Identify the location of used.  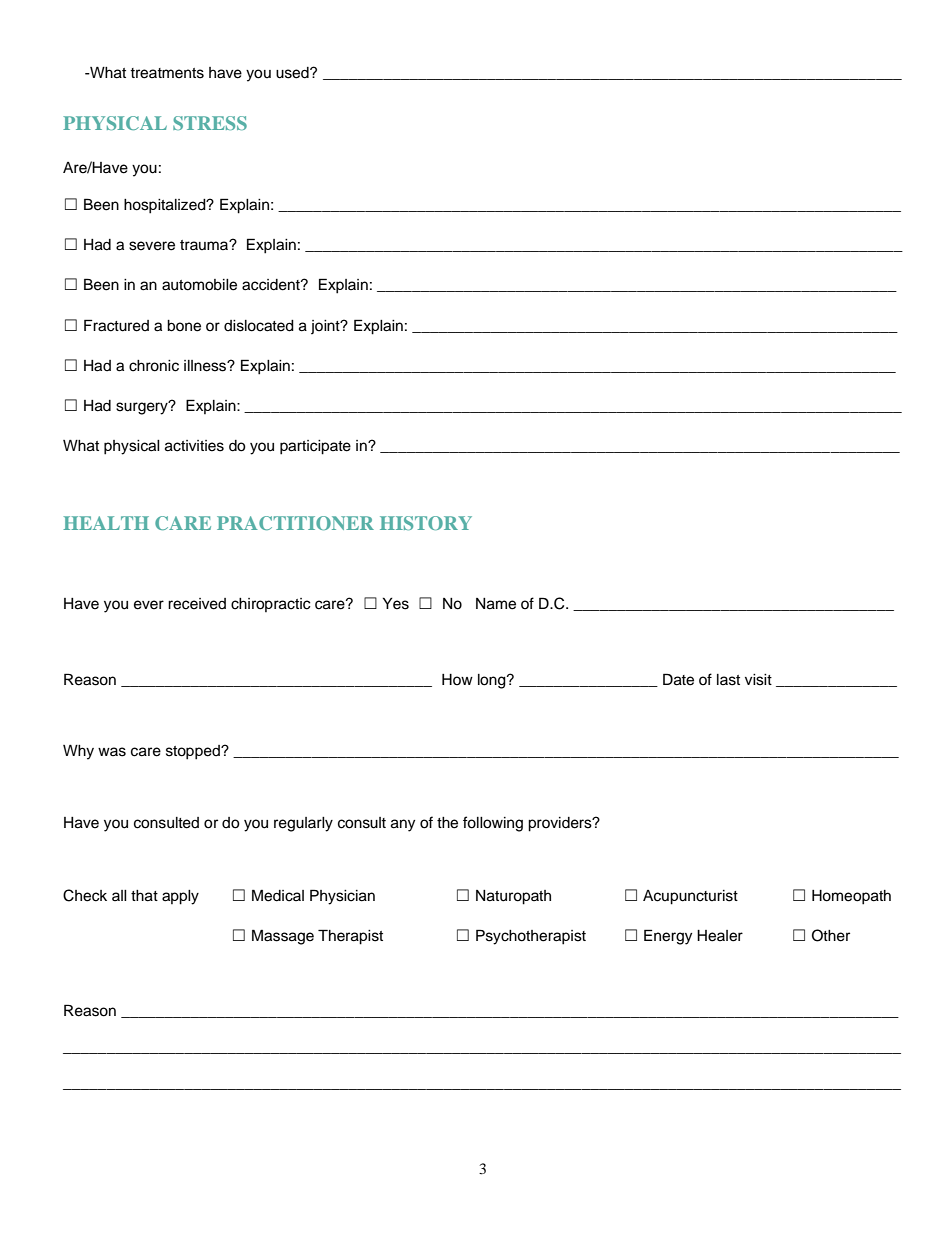
(293, 73).
